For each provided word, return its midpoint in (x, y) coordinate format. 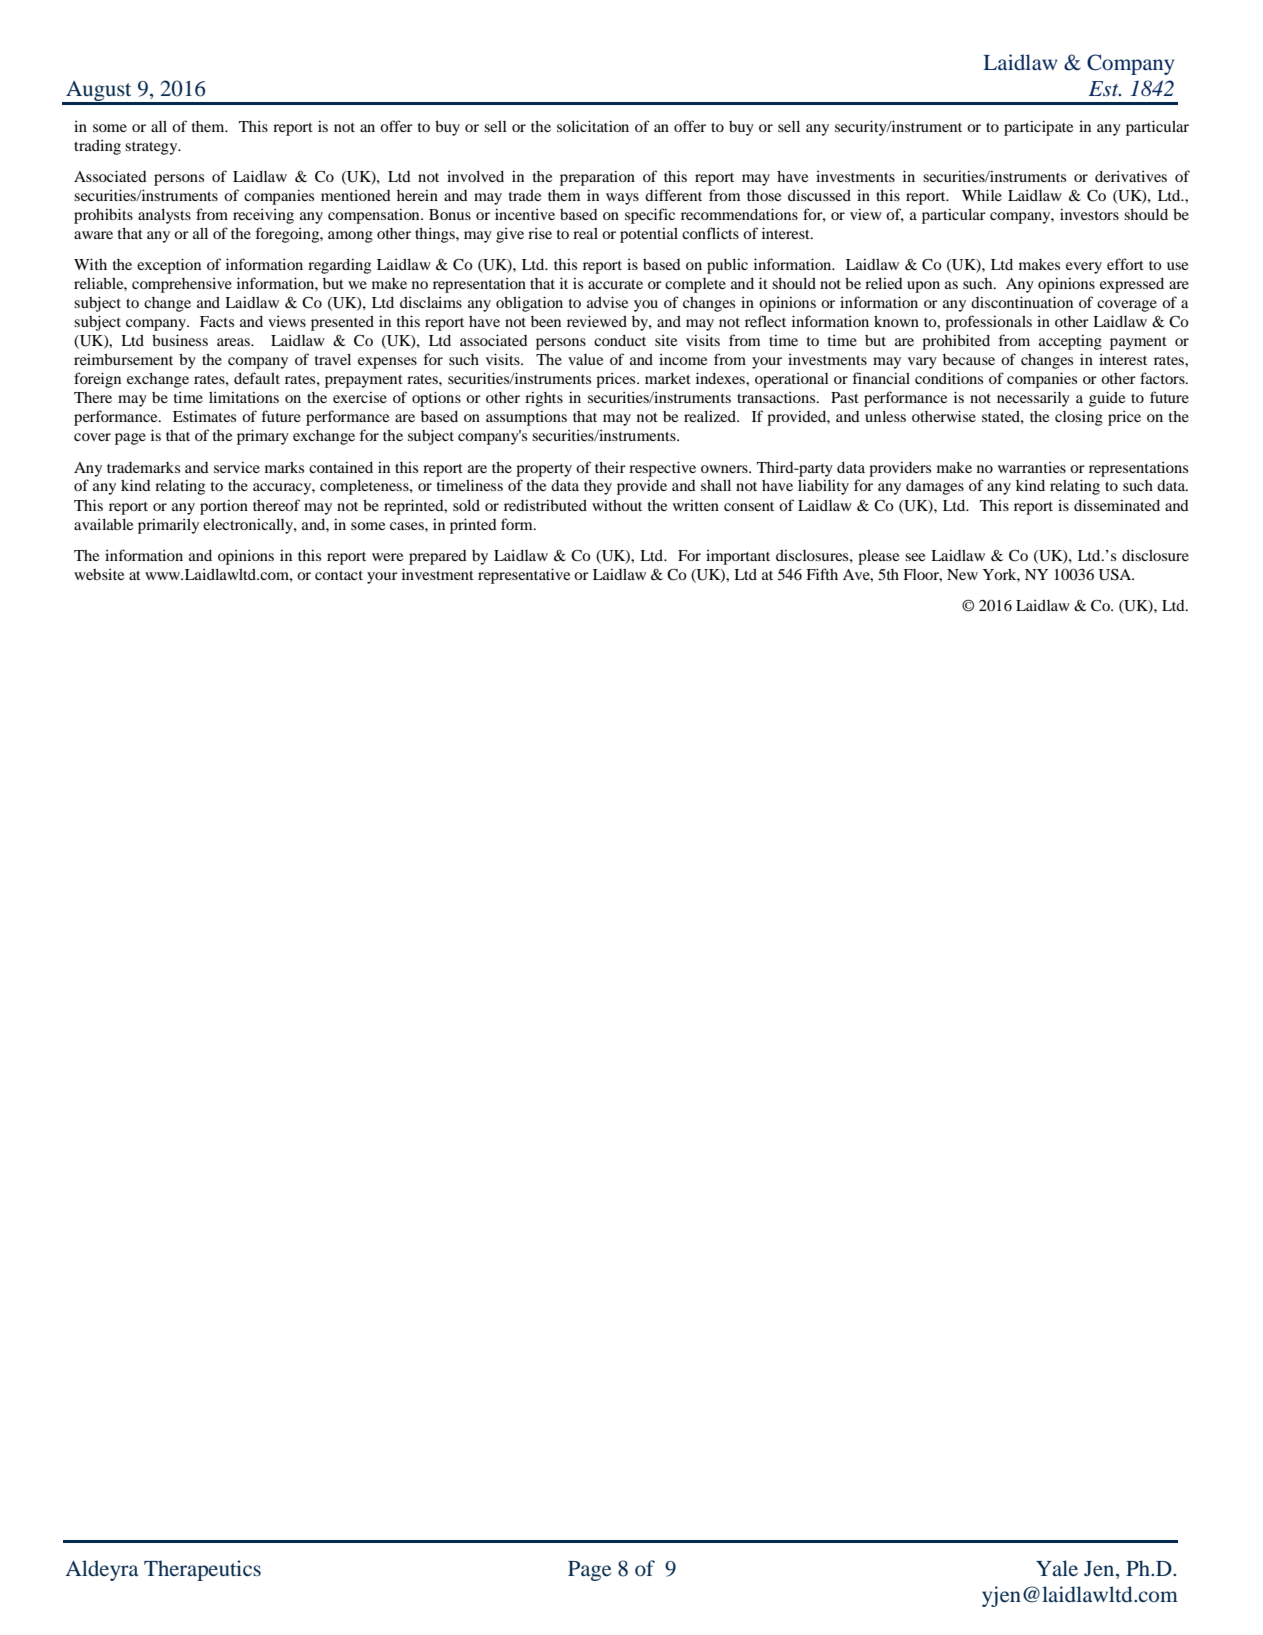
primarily (168, 526)
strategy (152, 148)
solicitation (593, 126)
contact (339, 575)
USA (1116, 575)
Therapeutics (202, 1570)
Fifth (822, 574)
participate (1038, 128)
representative (524, 576)
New (962, 574)
